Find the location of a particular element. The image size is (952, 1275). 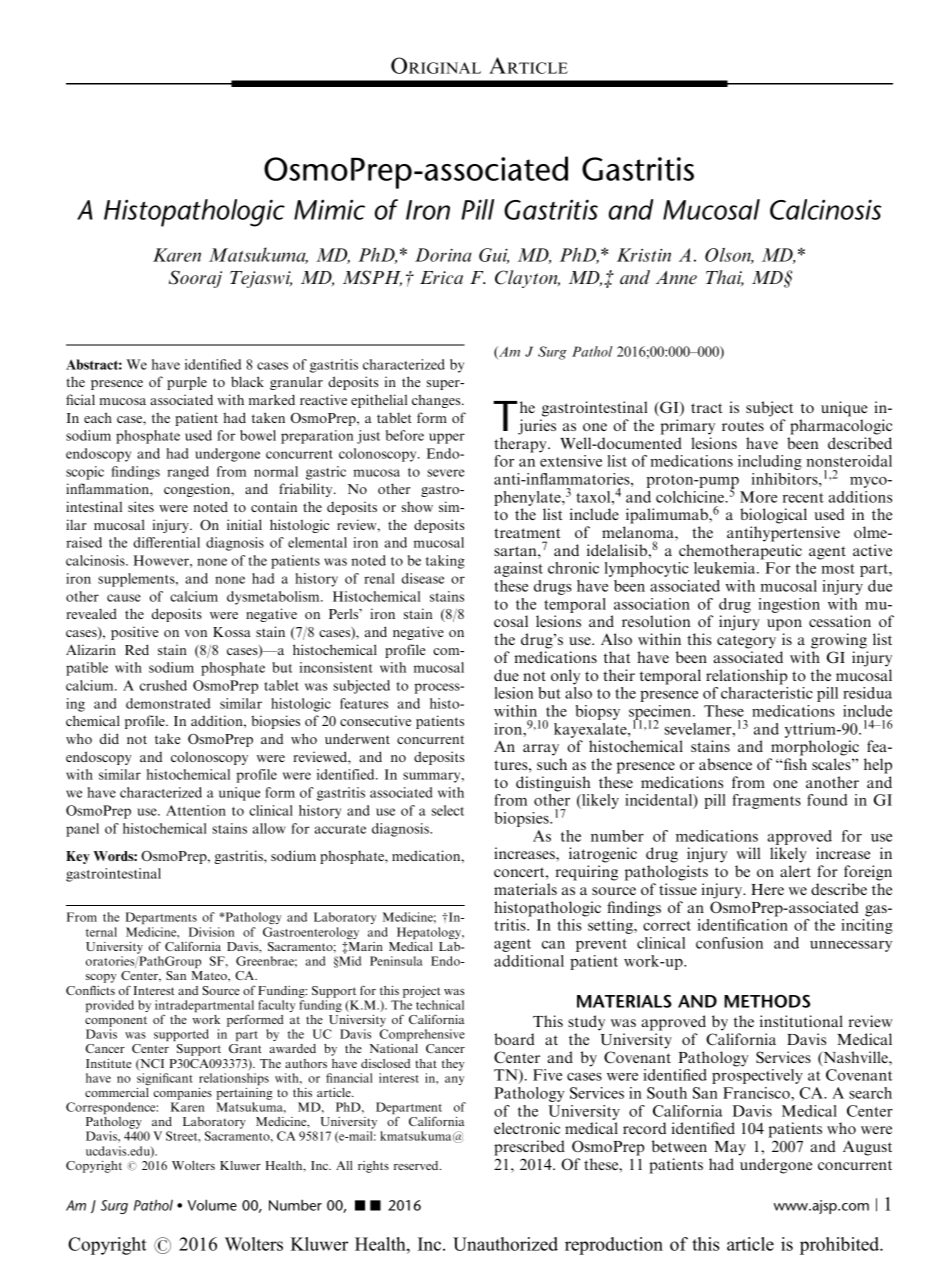

Mimic is located at coordinates (329, 210).
